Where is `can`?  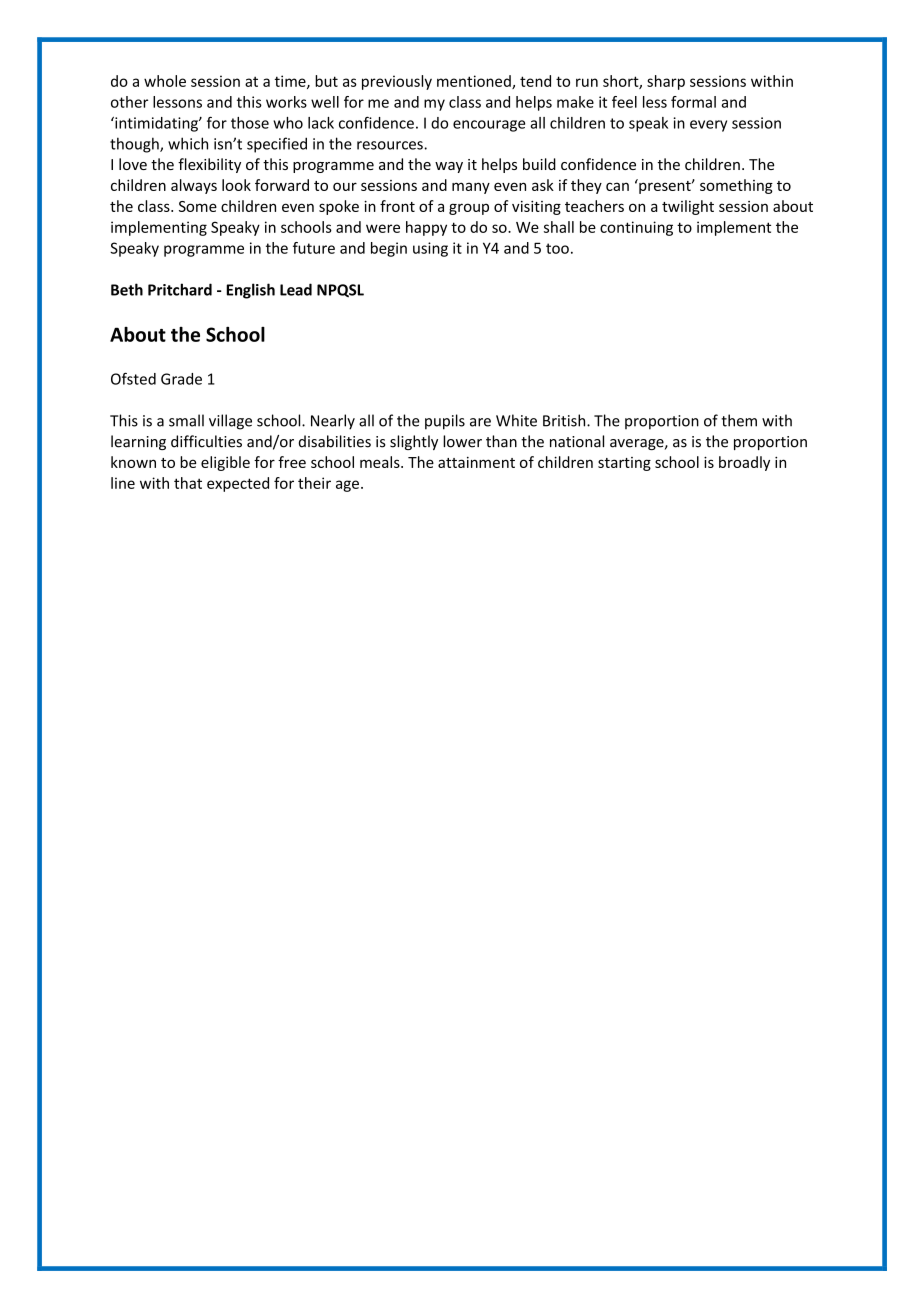
can is located at coordinates (617, 186).
